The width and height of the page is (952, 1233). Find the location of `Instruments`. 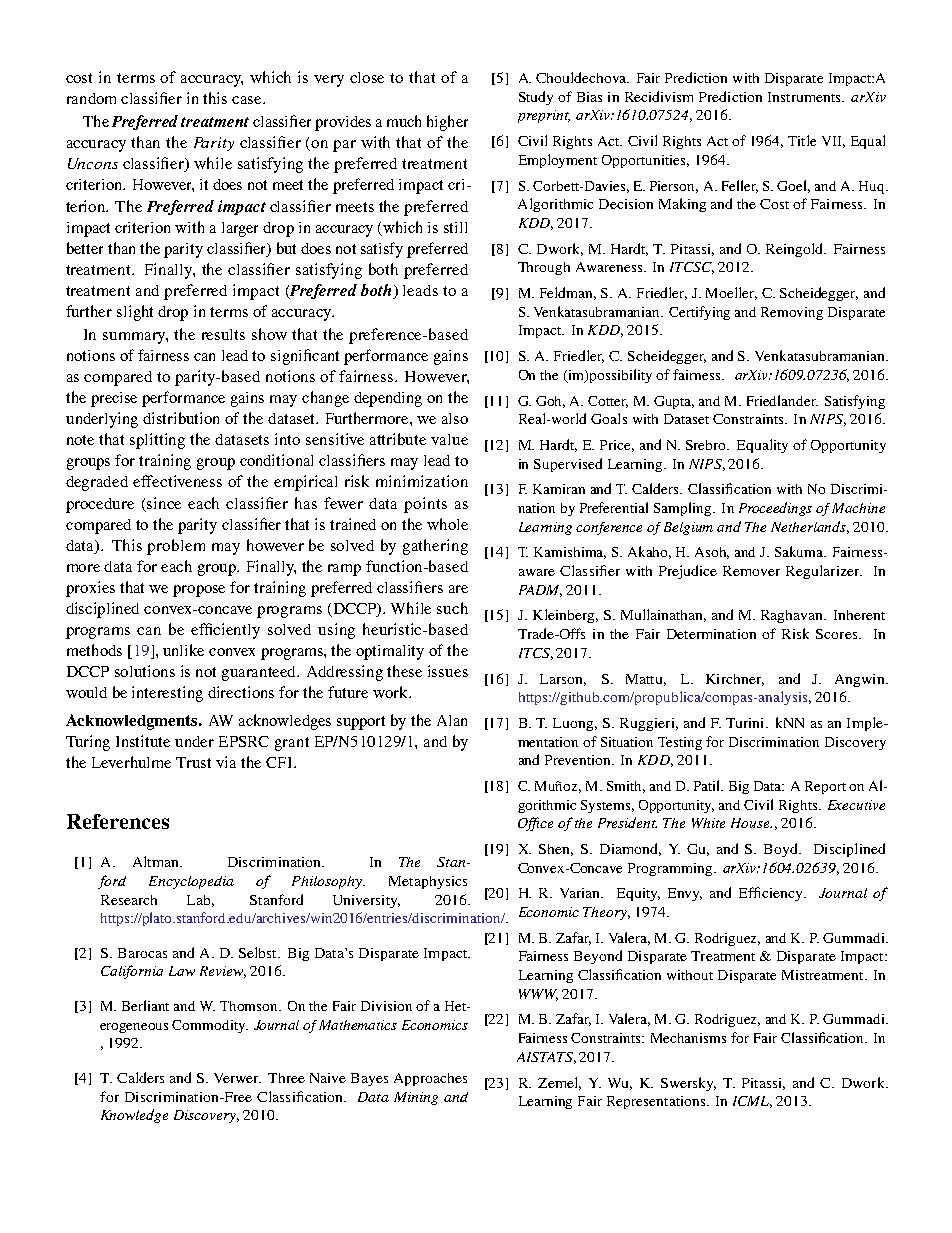

Instruments is located at coordinates (805, 97).
